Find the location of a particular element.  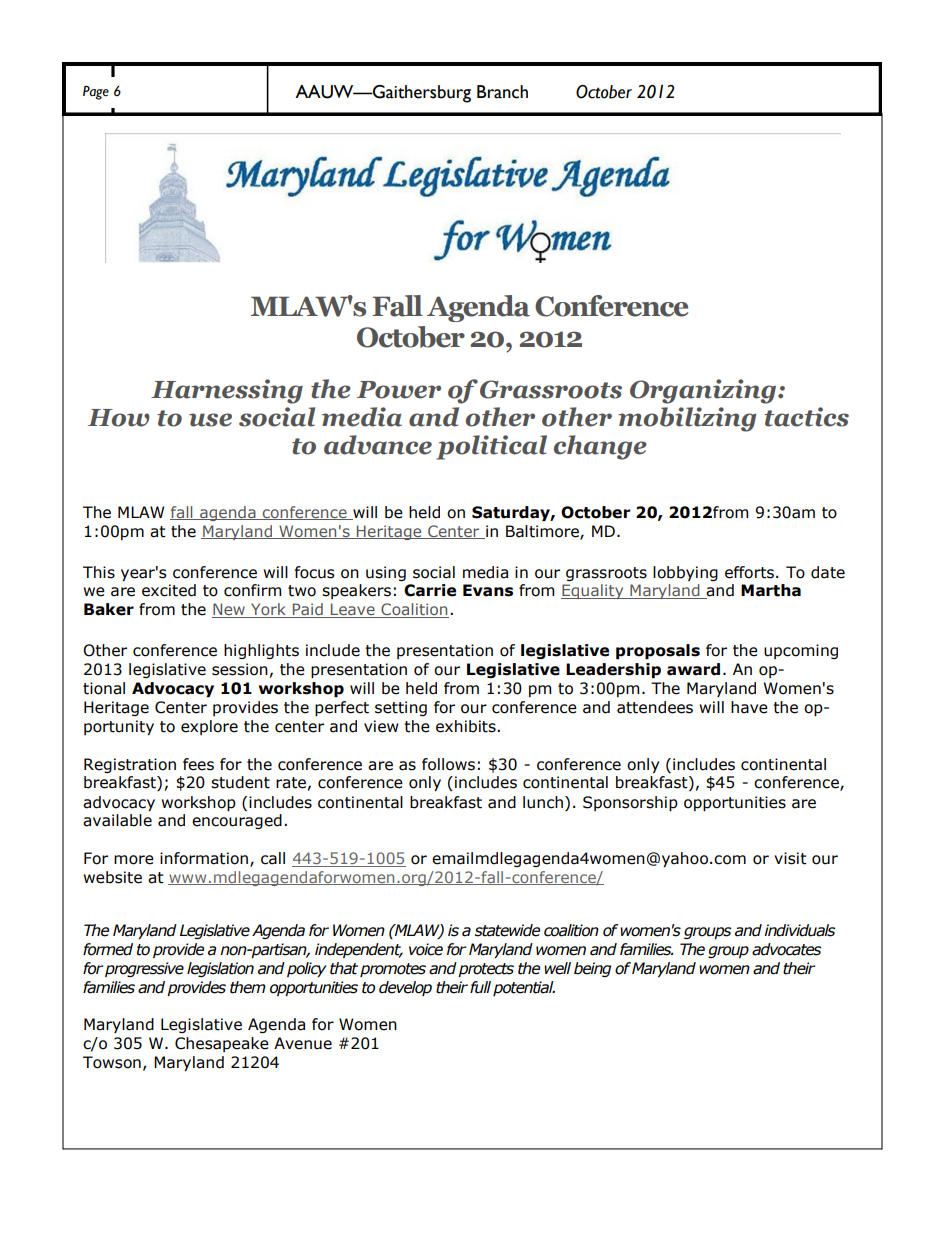

mobilizing is located at coordinates (687, 419).
